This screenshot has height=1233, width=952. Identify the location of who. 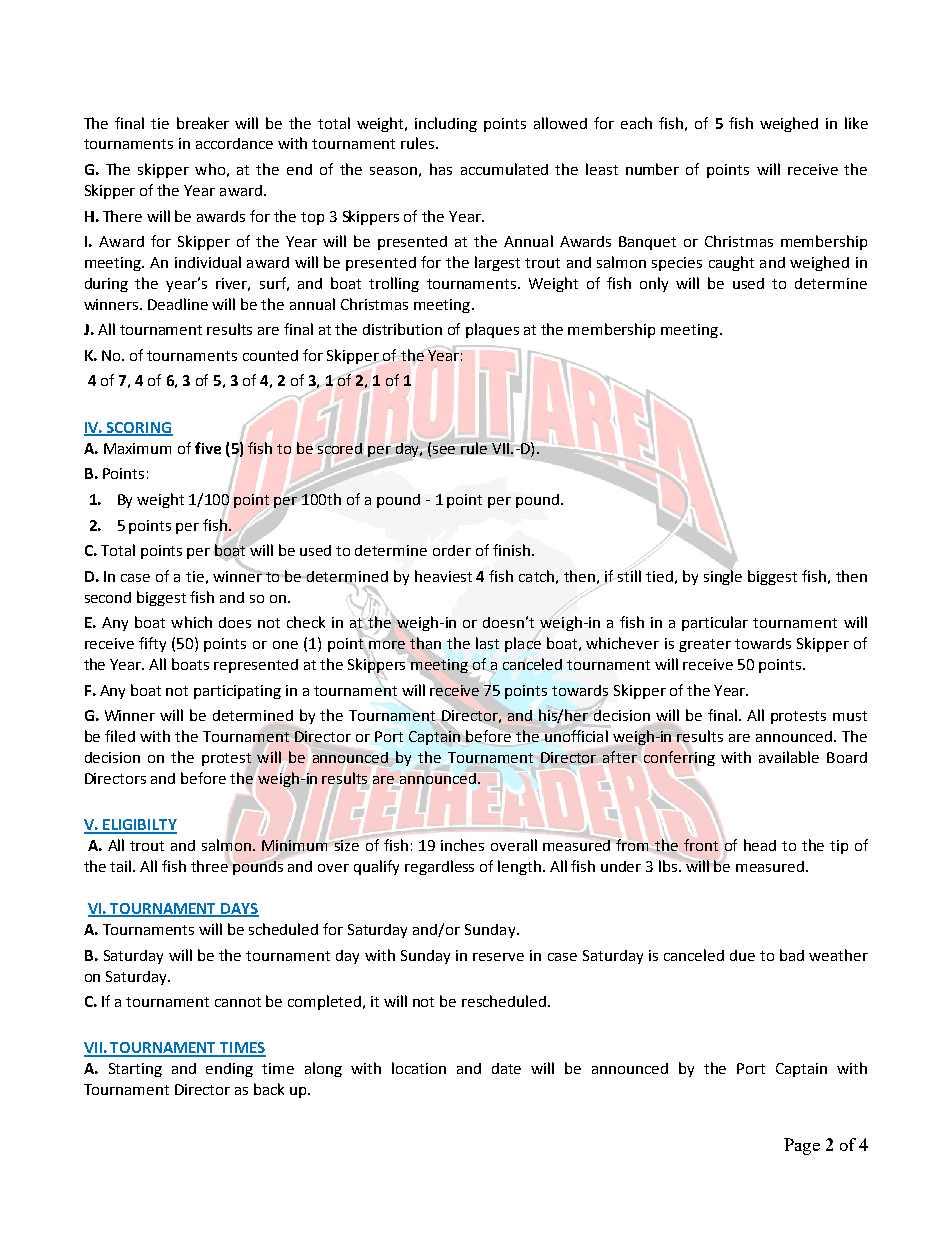
(210, 169).
